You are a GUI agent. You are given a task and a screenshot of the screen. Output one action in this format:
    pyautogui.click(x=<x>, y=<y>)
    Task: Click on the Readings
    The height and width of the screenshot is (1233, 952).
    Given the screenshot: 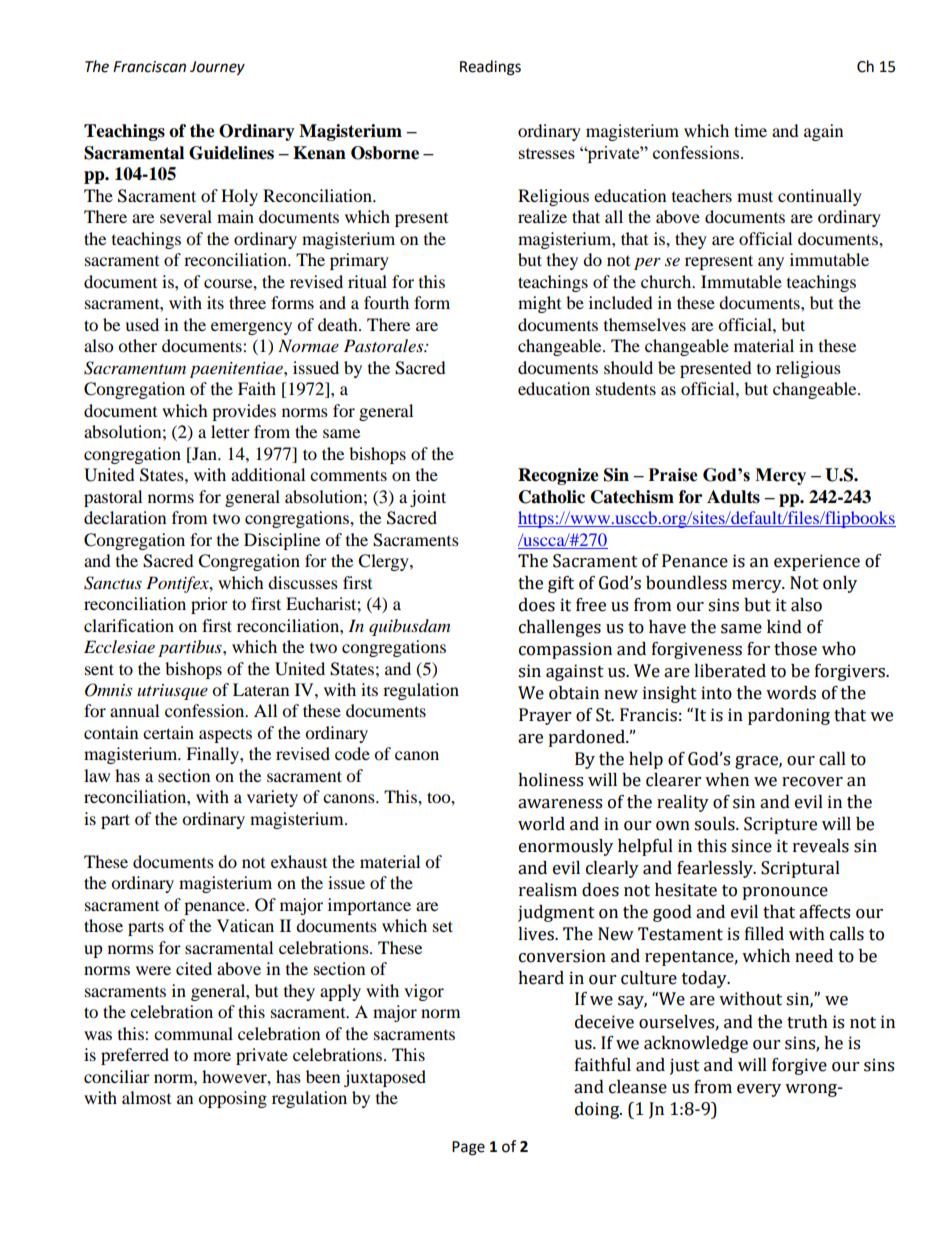 What is the action you would take?
    pyautogui.click(x=490, y=68)
